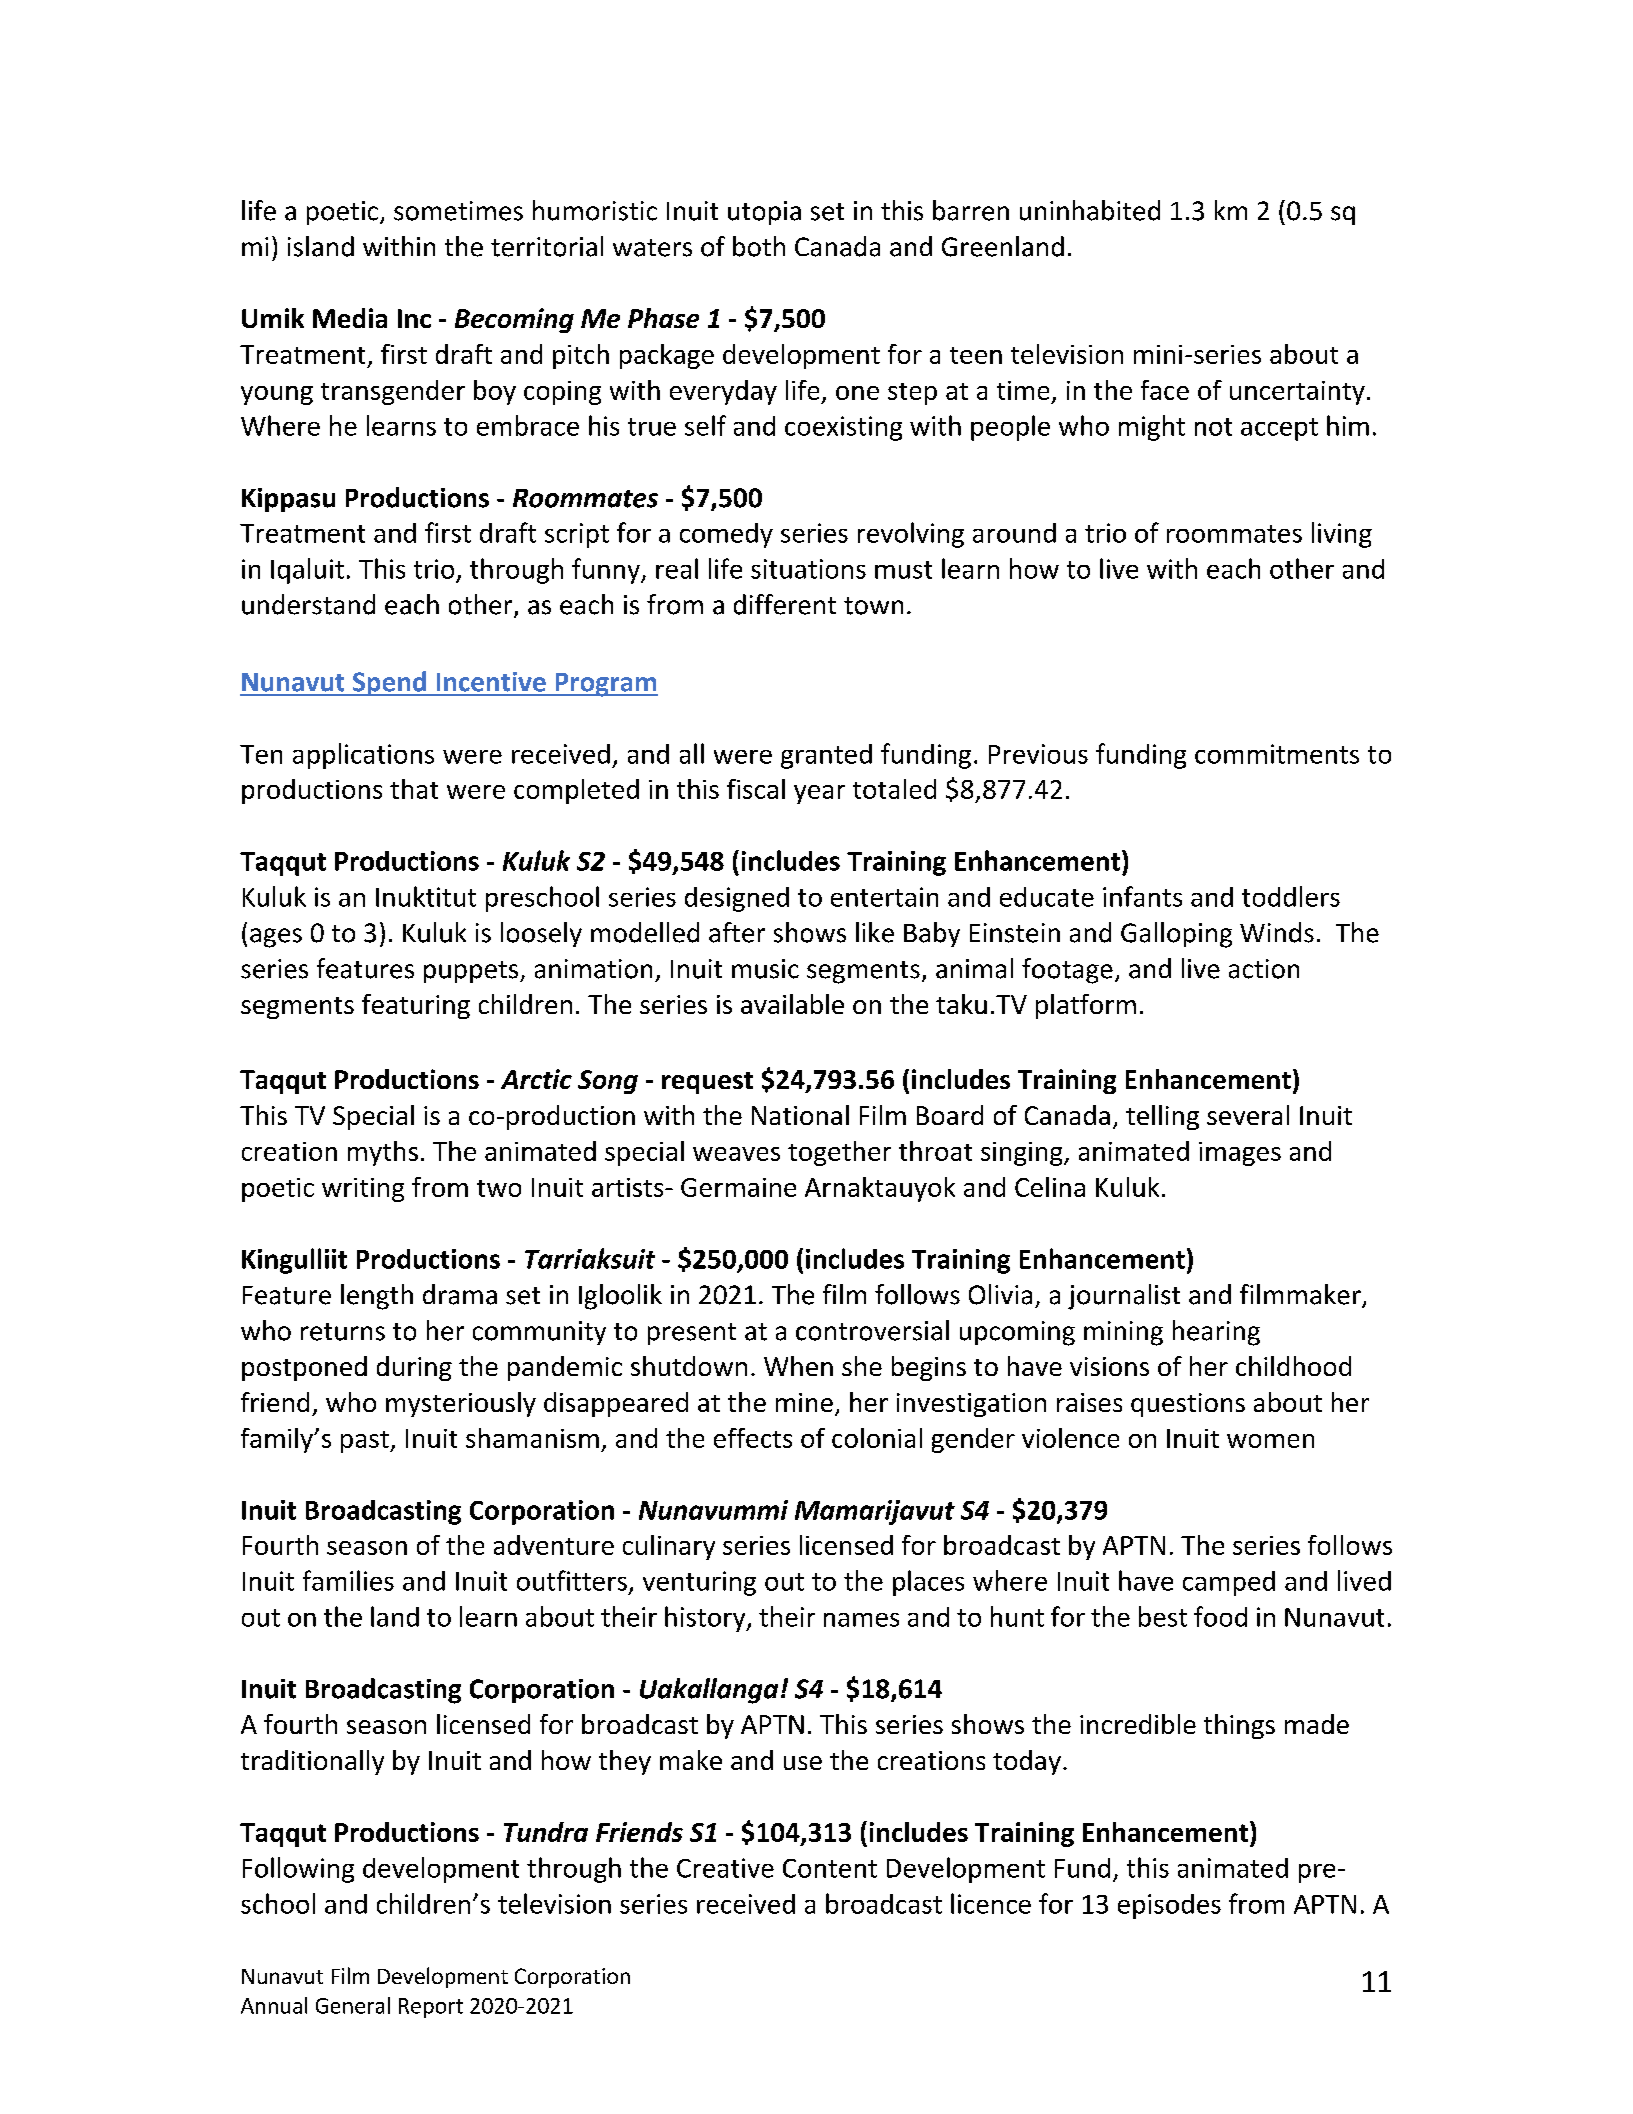 The height and width of the page is (2114, 1633). I want to click on Report, so click(431, 2008).
